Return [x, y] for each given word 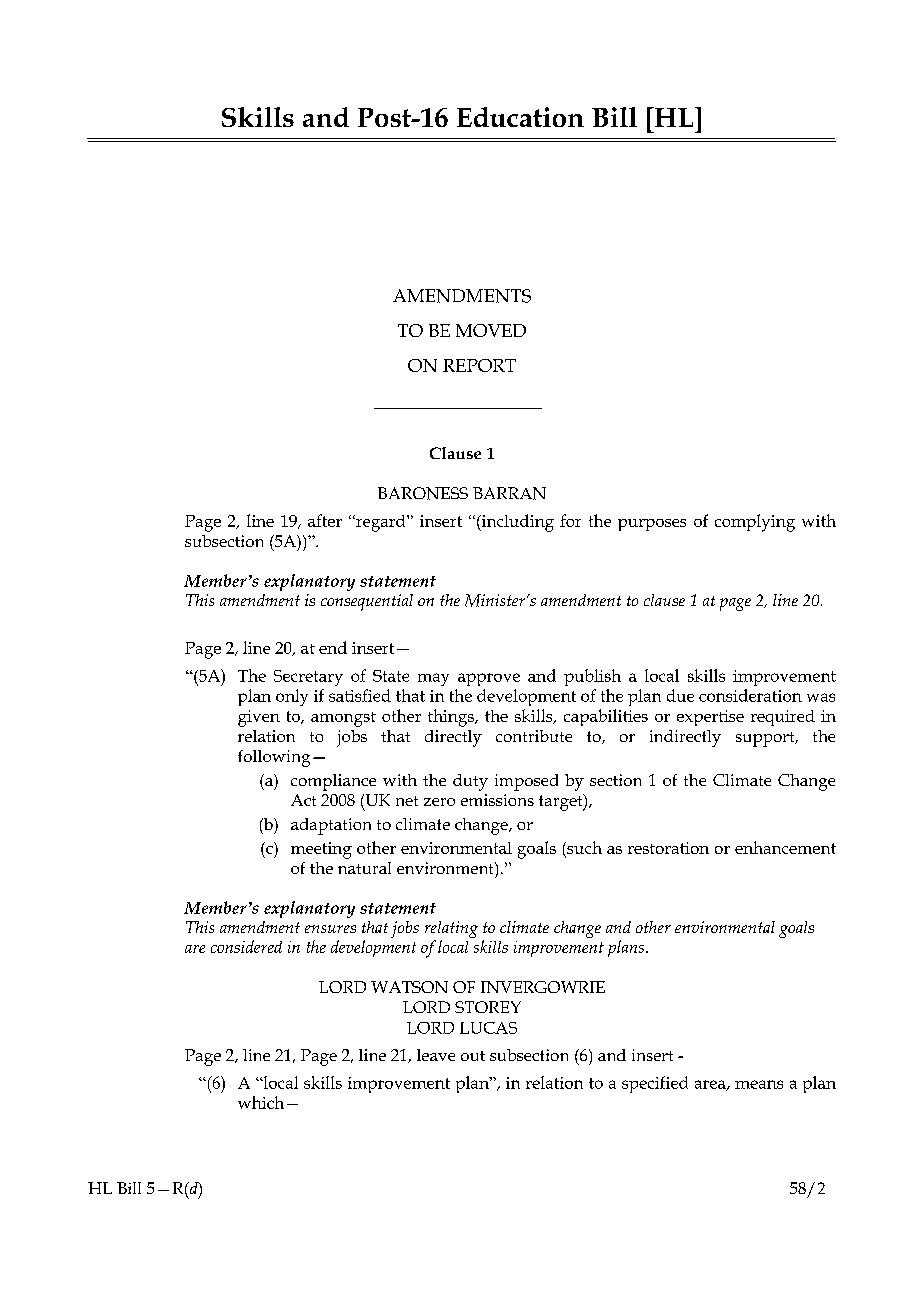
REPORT [479, 365]
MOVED [491, 330]
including [516, 523]
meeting [321, 850]
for [570, 520]
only [292, 697]
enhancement [785, 847]
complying [755, 523]
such [583, 847]
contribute [534, 736]
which [261, 1102]
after [325, 520]
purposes [652, 525]
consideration [750, 695]
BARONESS [423, 493]
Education [520, 117]
